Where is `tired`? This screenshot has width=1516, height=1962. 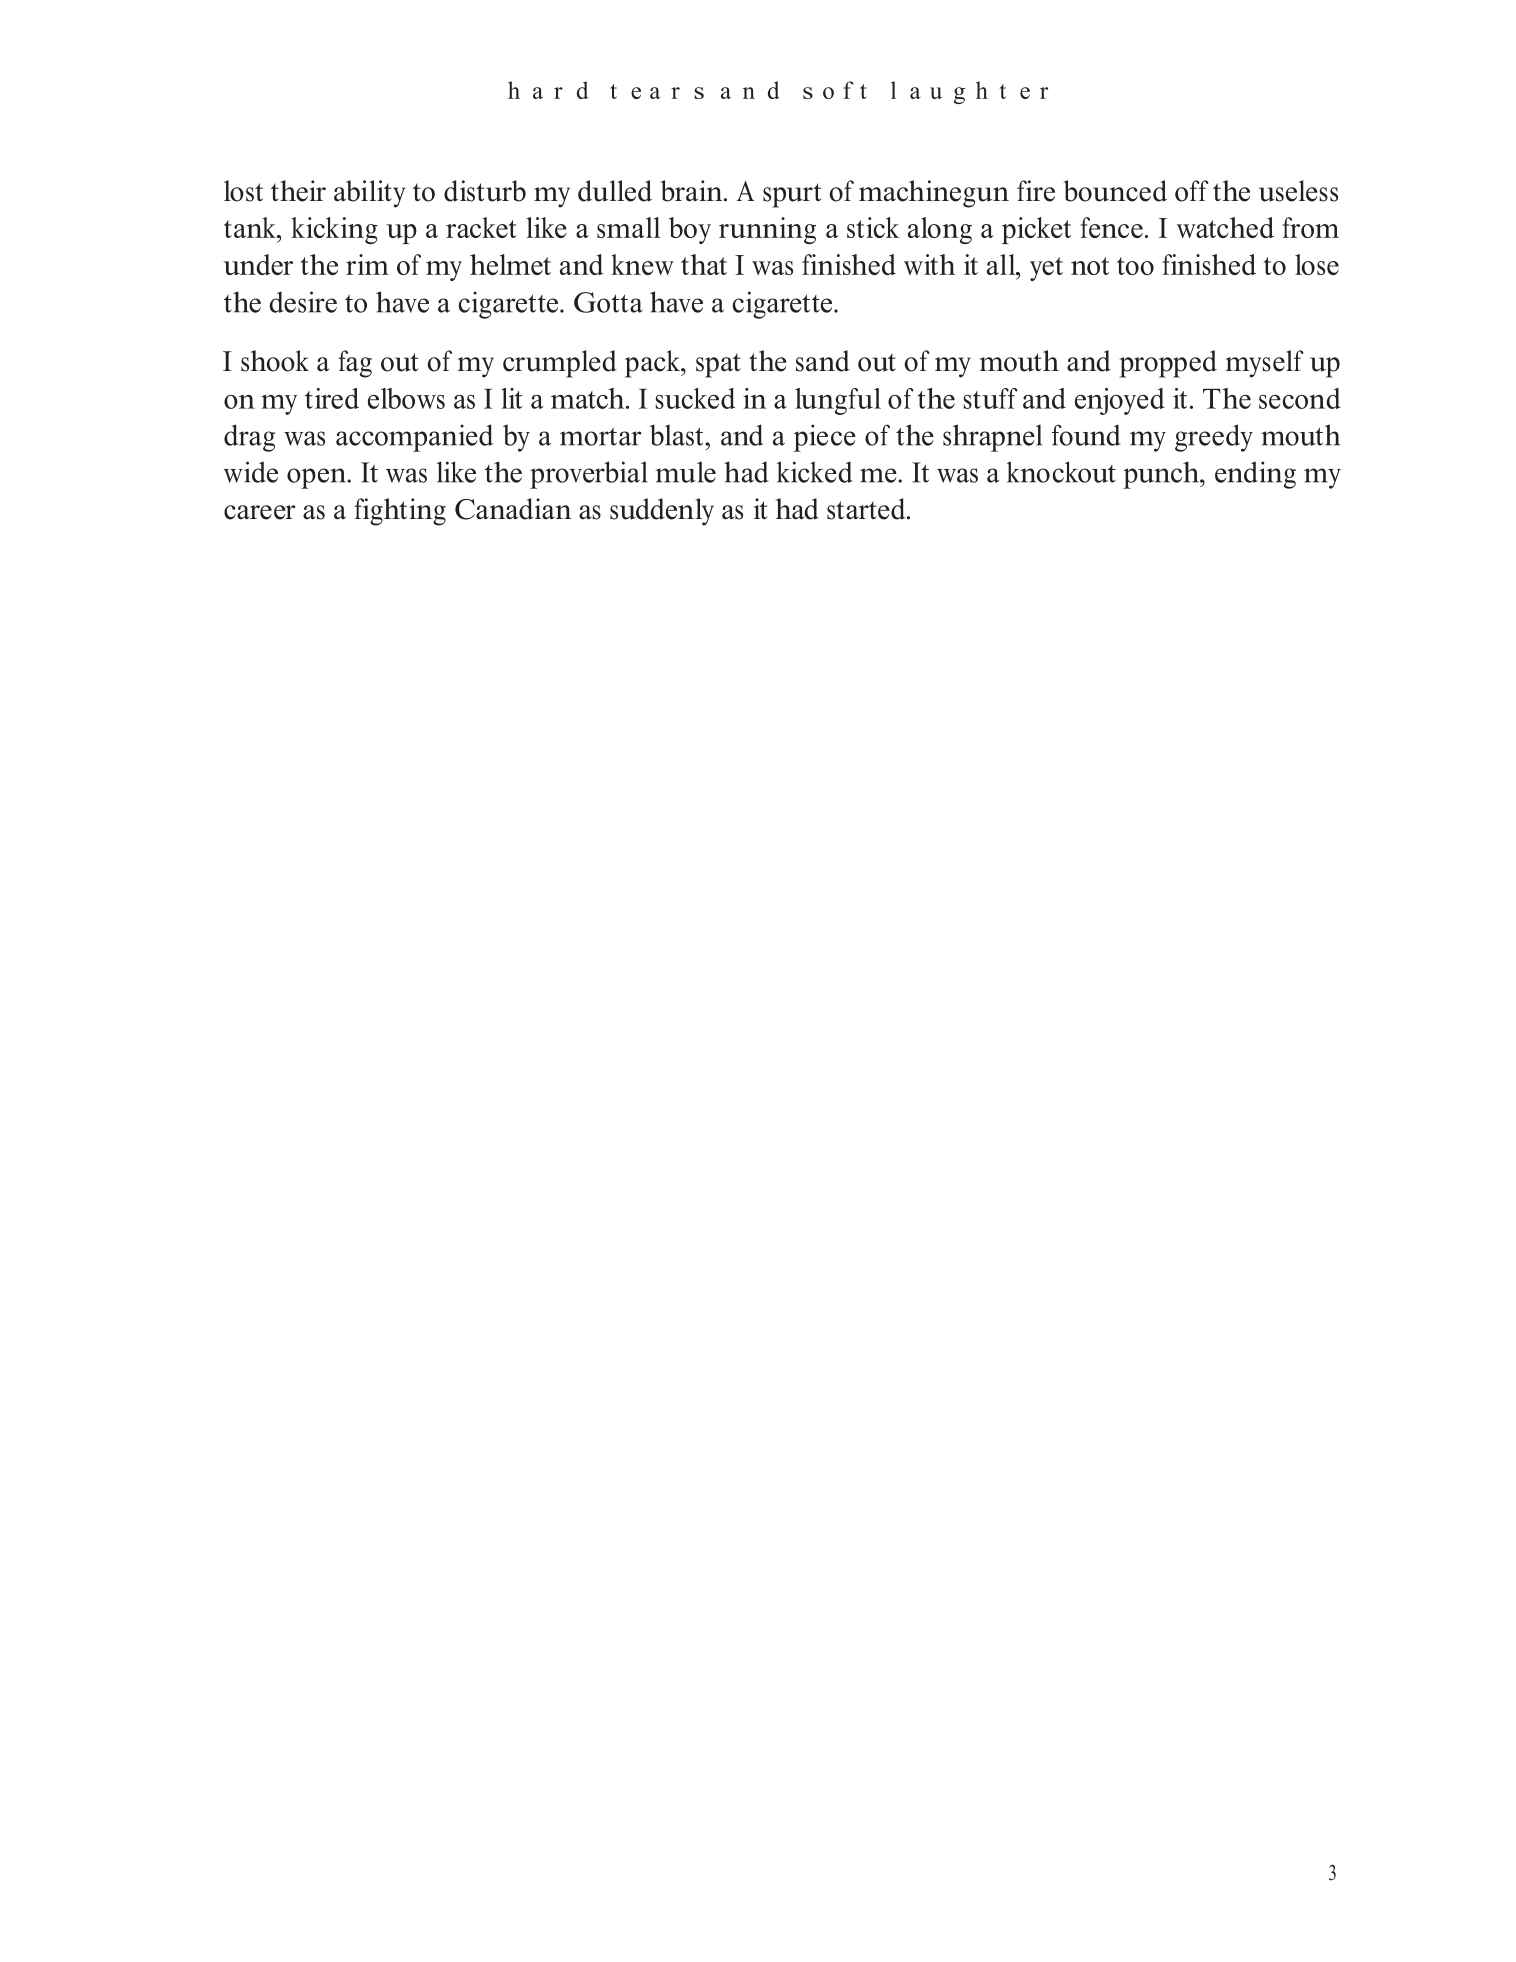
tired is located at coordinates (332, 398).
